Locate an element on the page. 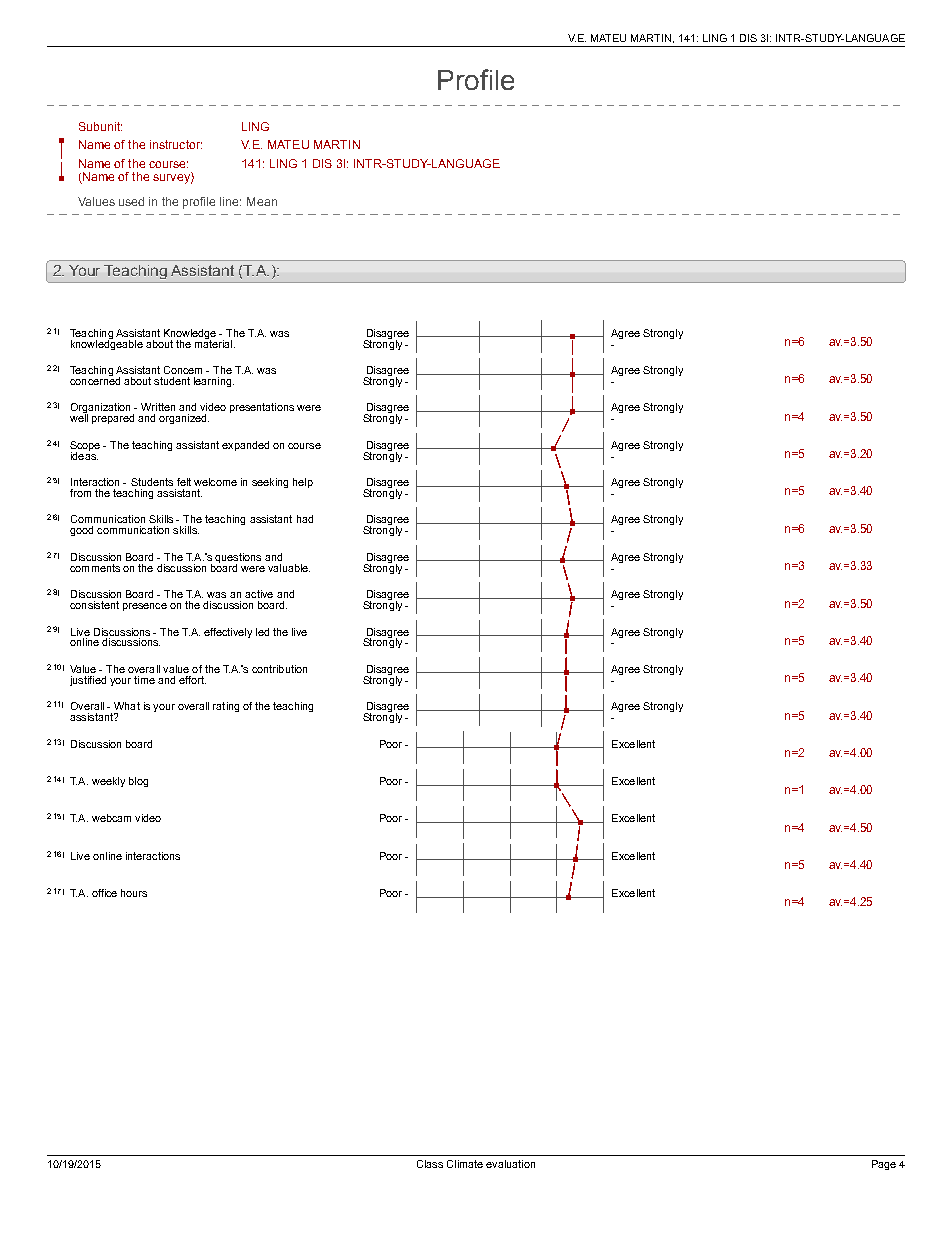  had is located at coordinates (305, 519).
